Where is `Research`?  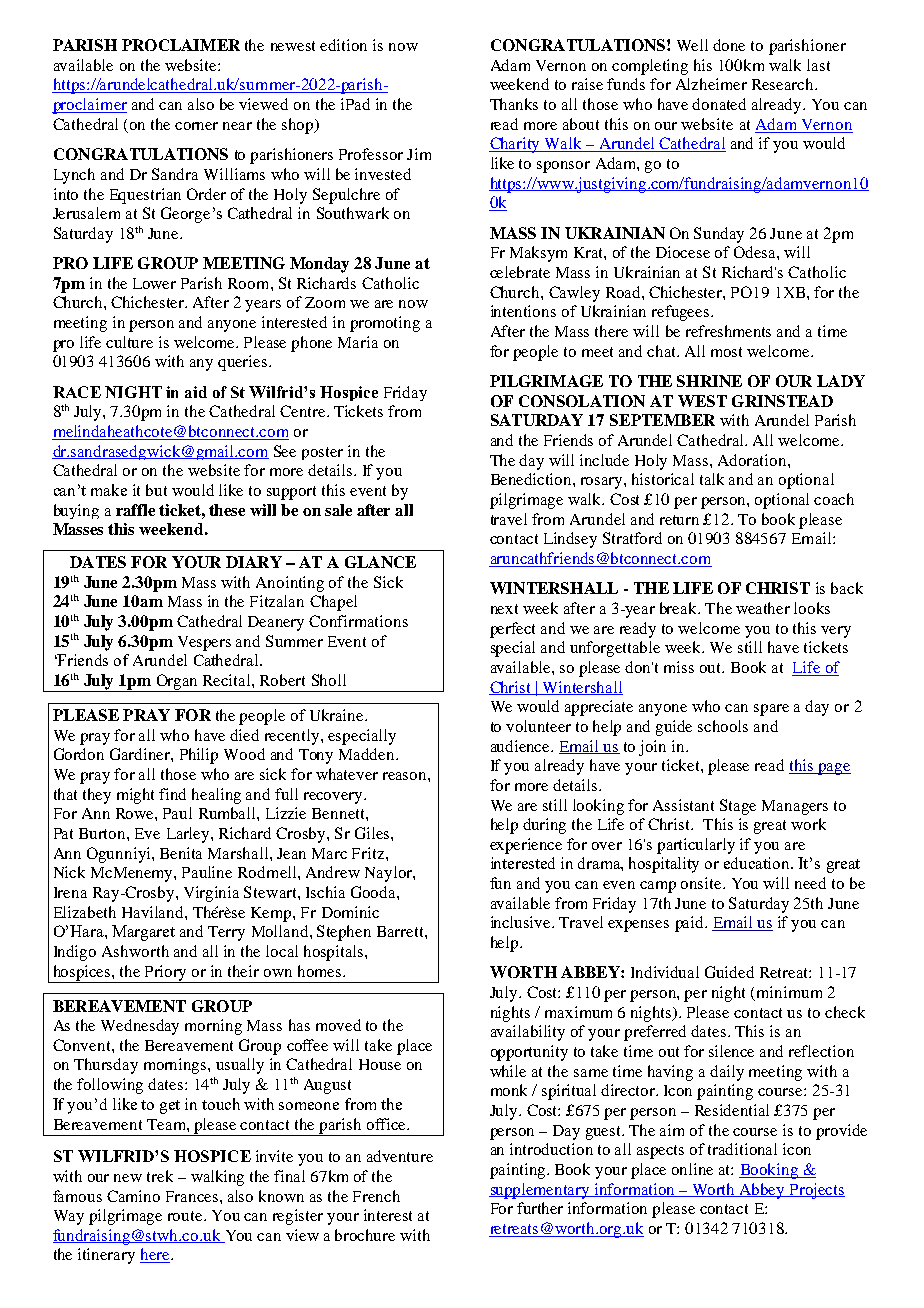
Research is located at coordinates (784, 84).
